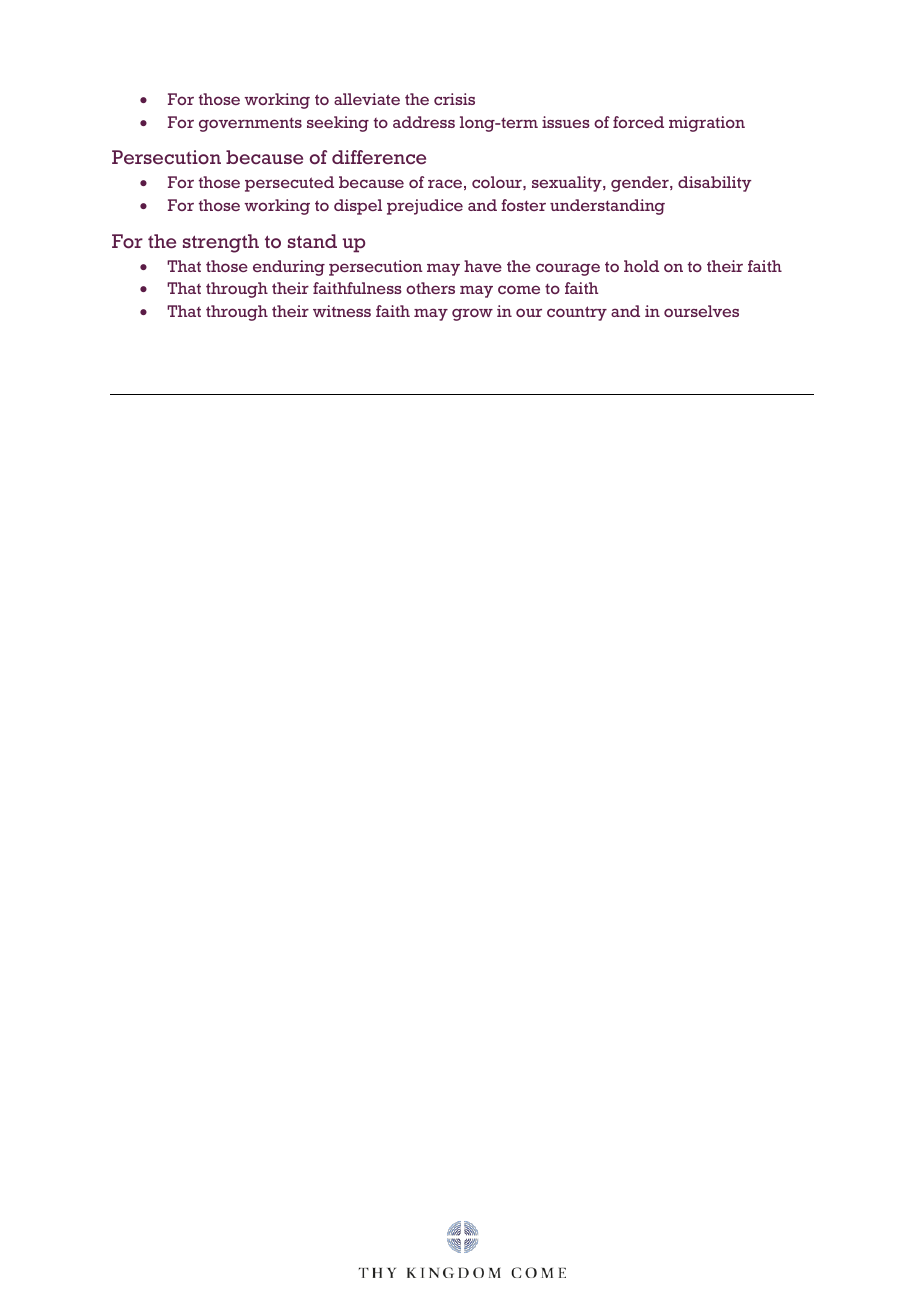  I want to click on alleviate, so click(367, 99).
